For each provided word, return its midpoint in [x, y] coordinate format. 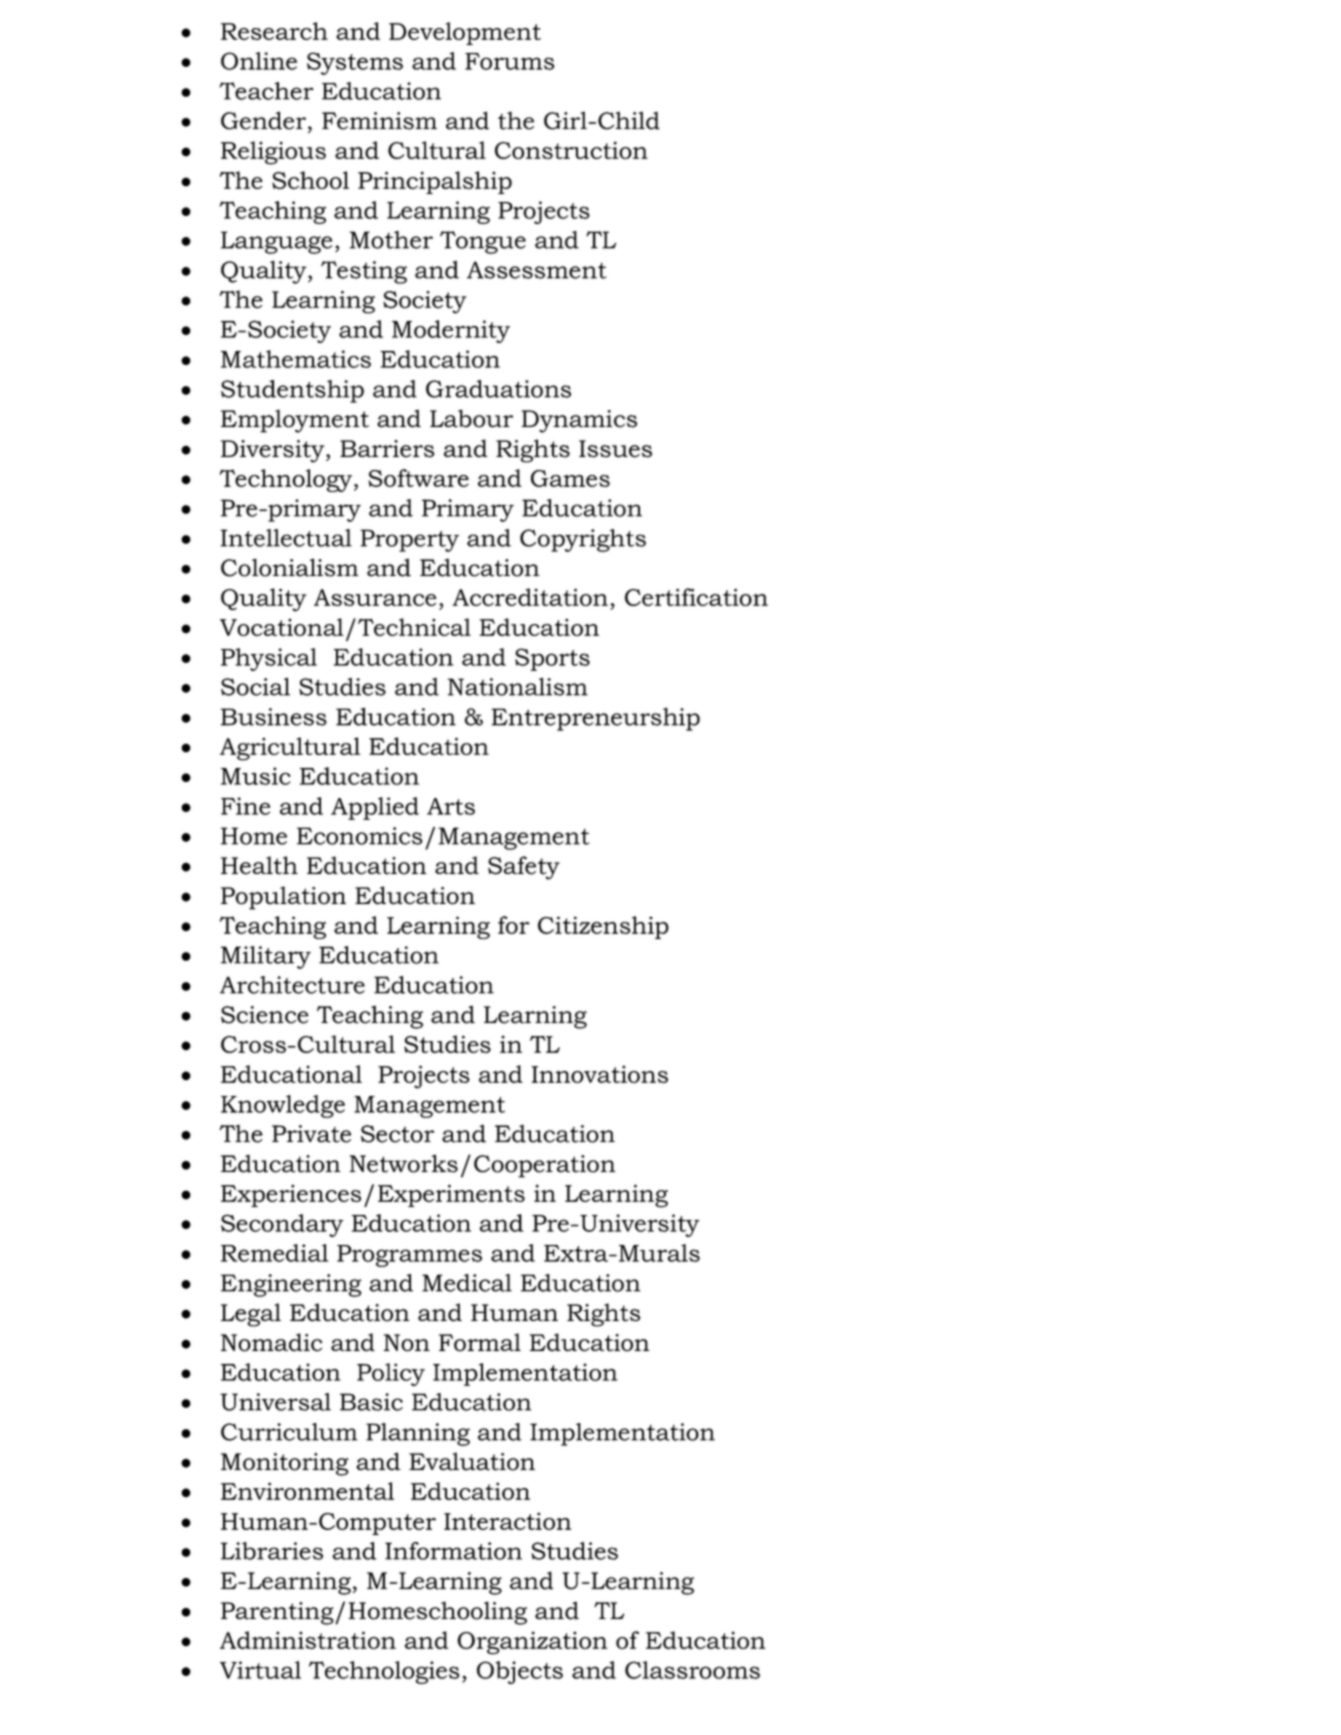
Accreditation [530, 597]
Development [465, 33]
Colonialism [290, 567]
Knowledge [283, 1106]
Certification [696, 597]
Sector [397, 1134]
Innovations [599, 1074]
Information [453, 1551]
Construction [571, 150]
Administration [308, 1640]
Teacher [267, 91]
